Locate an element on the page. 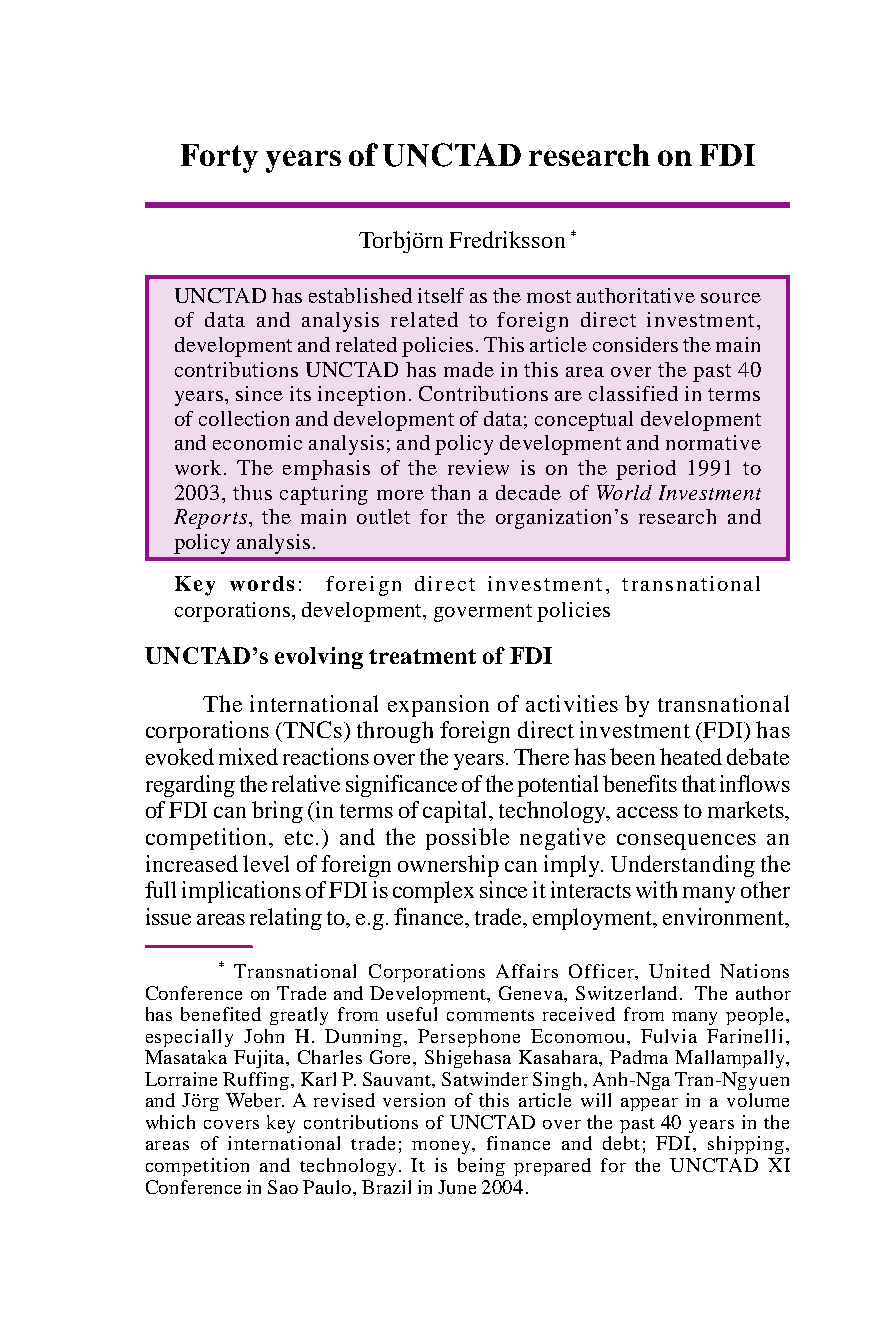  heated is located at coordinates (691, 756).
